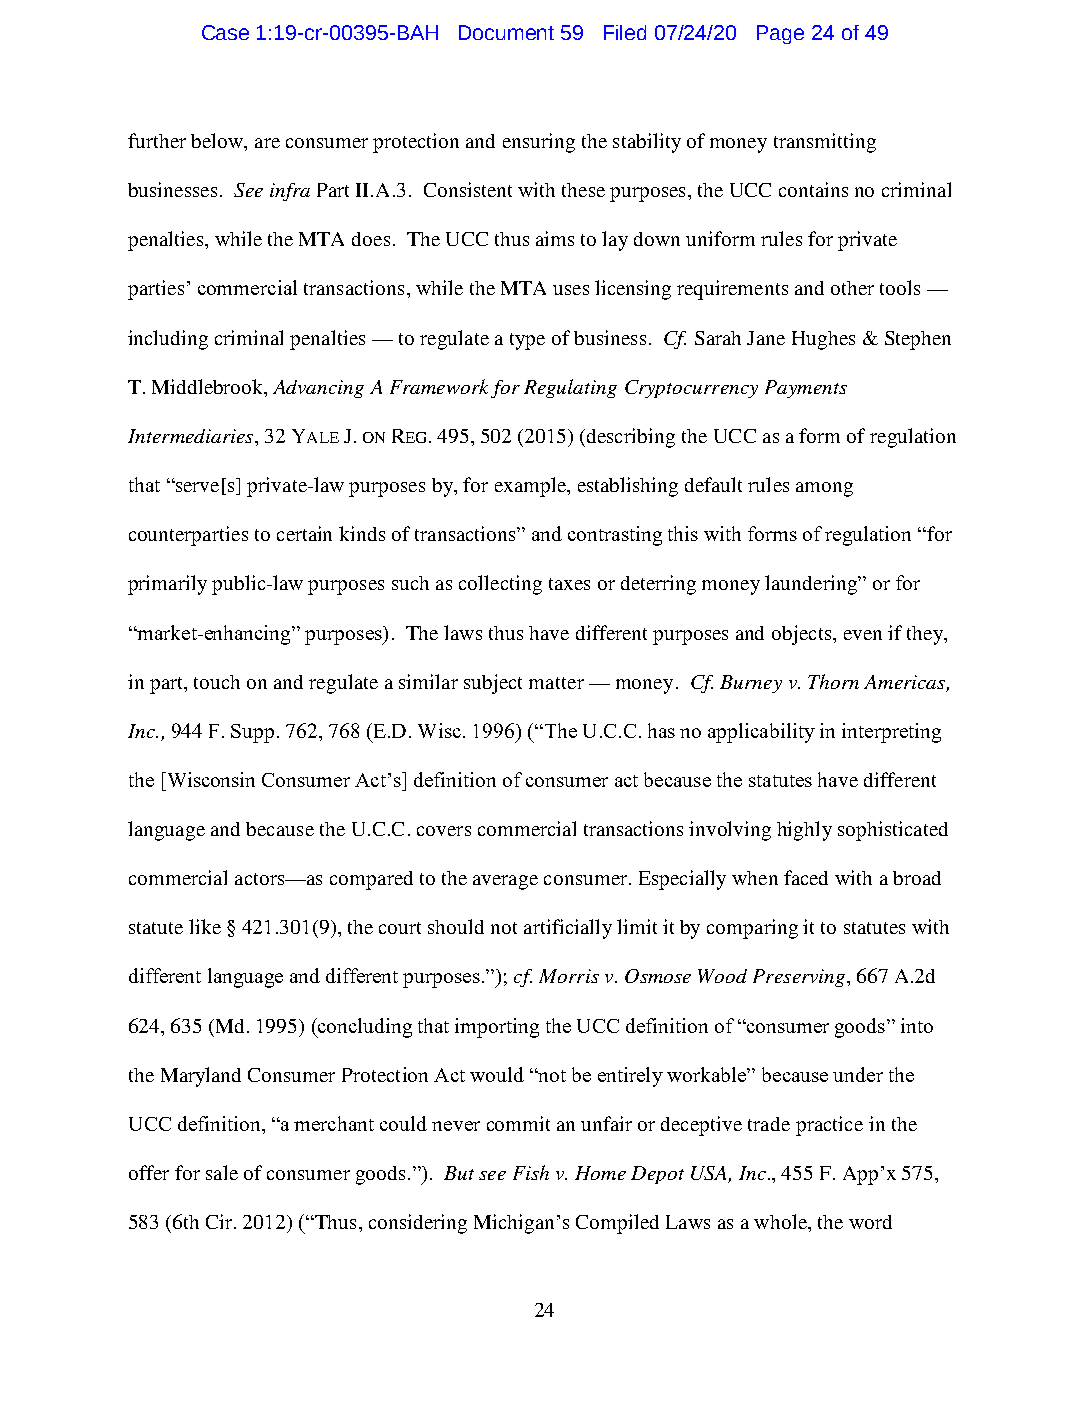  I want to click on highly, so click(804, 831).
